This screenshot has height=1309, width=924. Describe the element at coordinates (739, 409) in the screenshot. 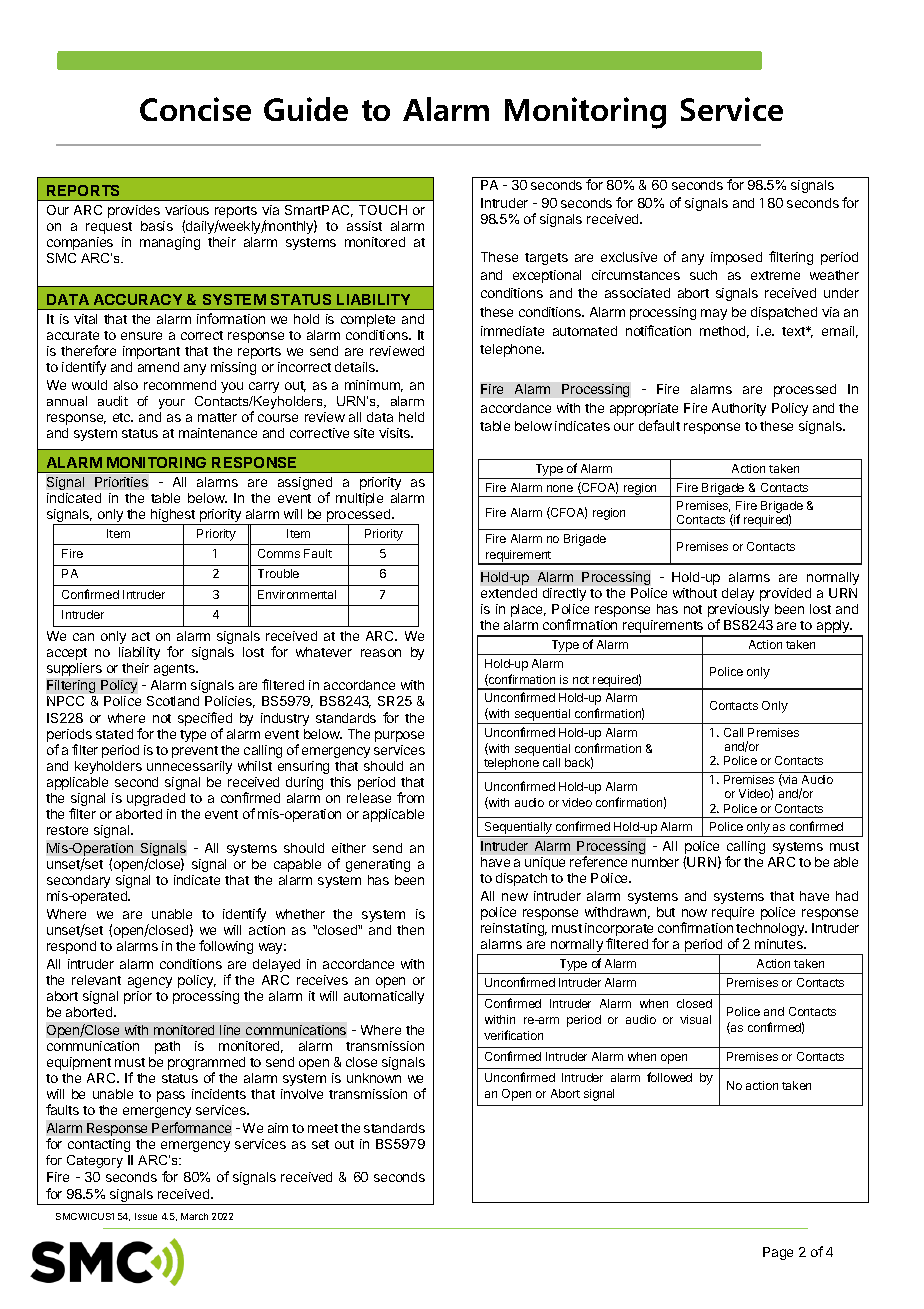

I see `Authority` at that location.
